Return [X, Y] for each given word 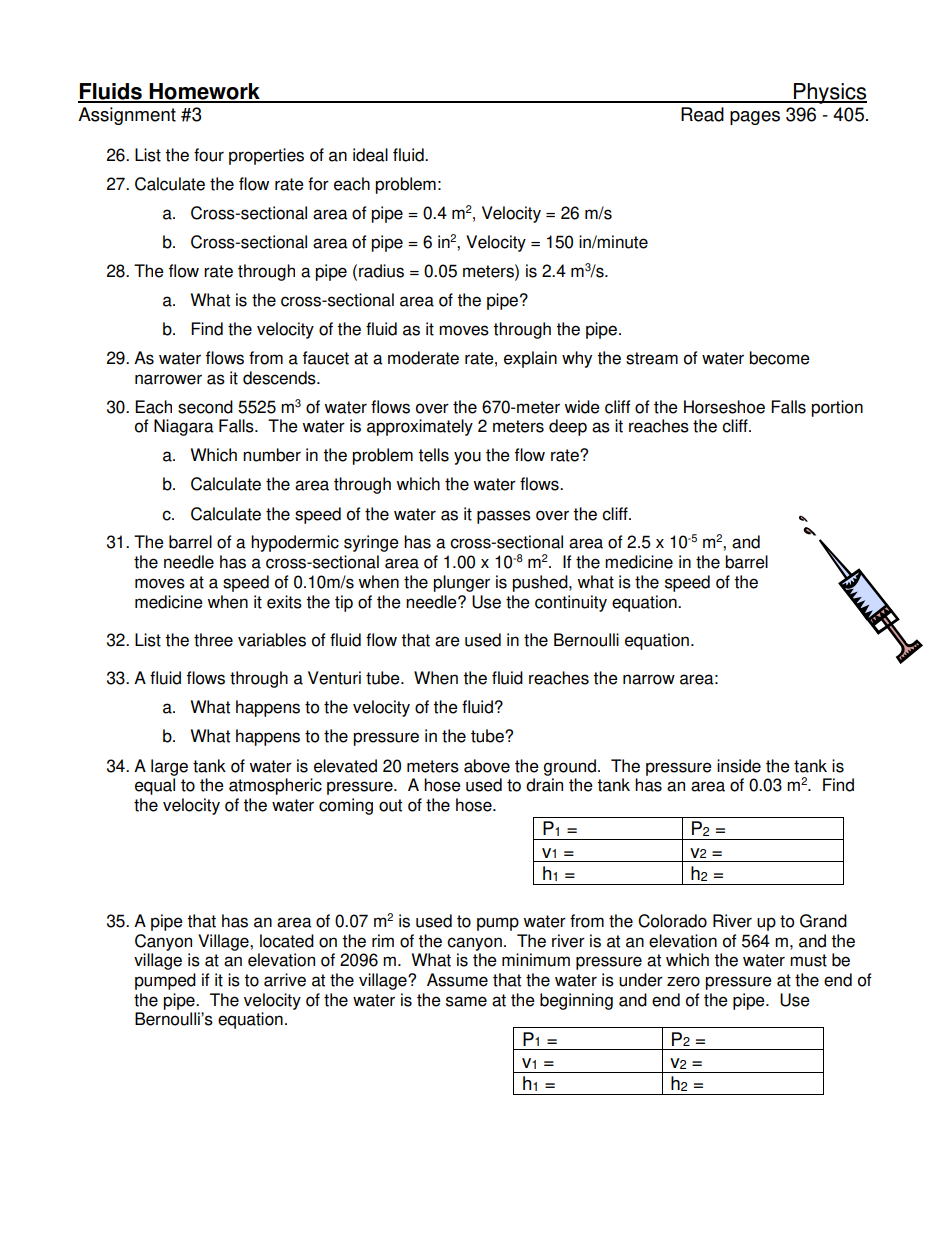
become [779, 358]
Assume [457, 980]
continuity [571, 603]
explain [530, 359]
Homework [205, 92]
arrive [285, 980]
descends [280, 378]
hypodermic [295, 543]
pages [755, 118]
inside [739, 766]
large [169, 767]
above [487, 766]
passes [504, 517]
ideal [370, 155]
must [808, 960]
